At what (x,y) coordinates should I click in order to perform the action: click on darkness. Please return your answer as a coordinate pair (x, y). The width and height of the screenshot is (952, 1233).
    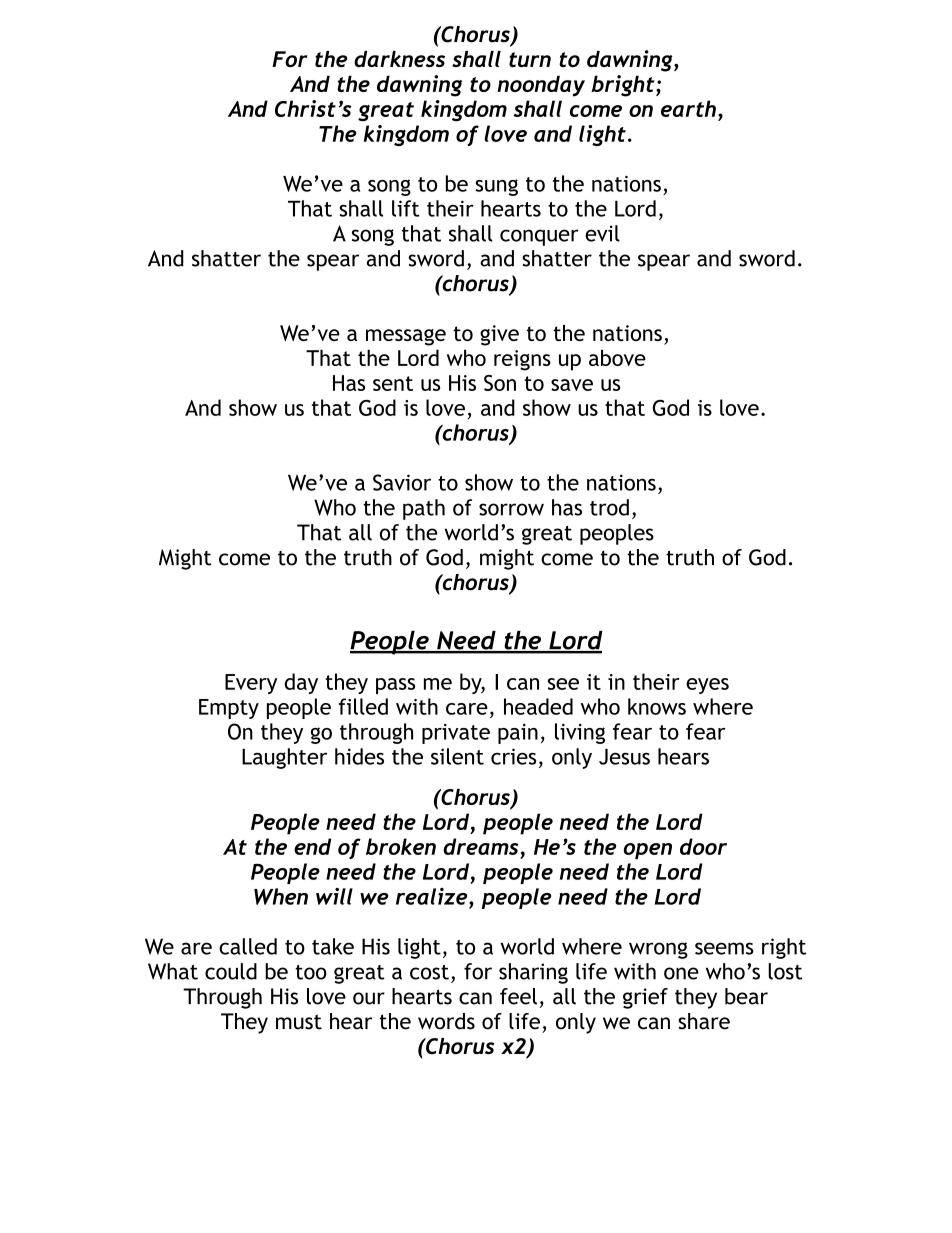
    Looking at the image, I should click on (399, 59).
